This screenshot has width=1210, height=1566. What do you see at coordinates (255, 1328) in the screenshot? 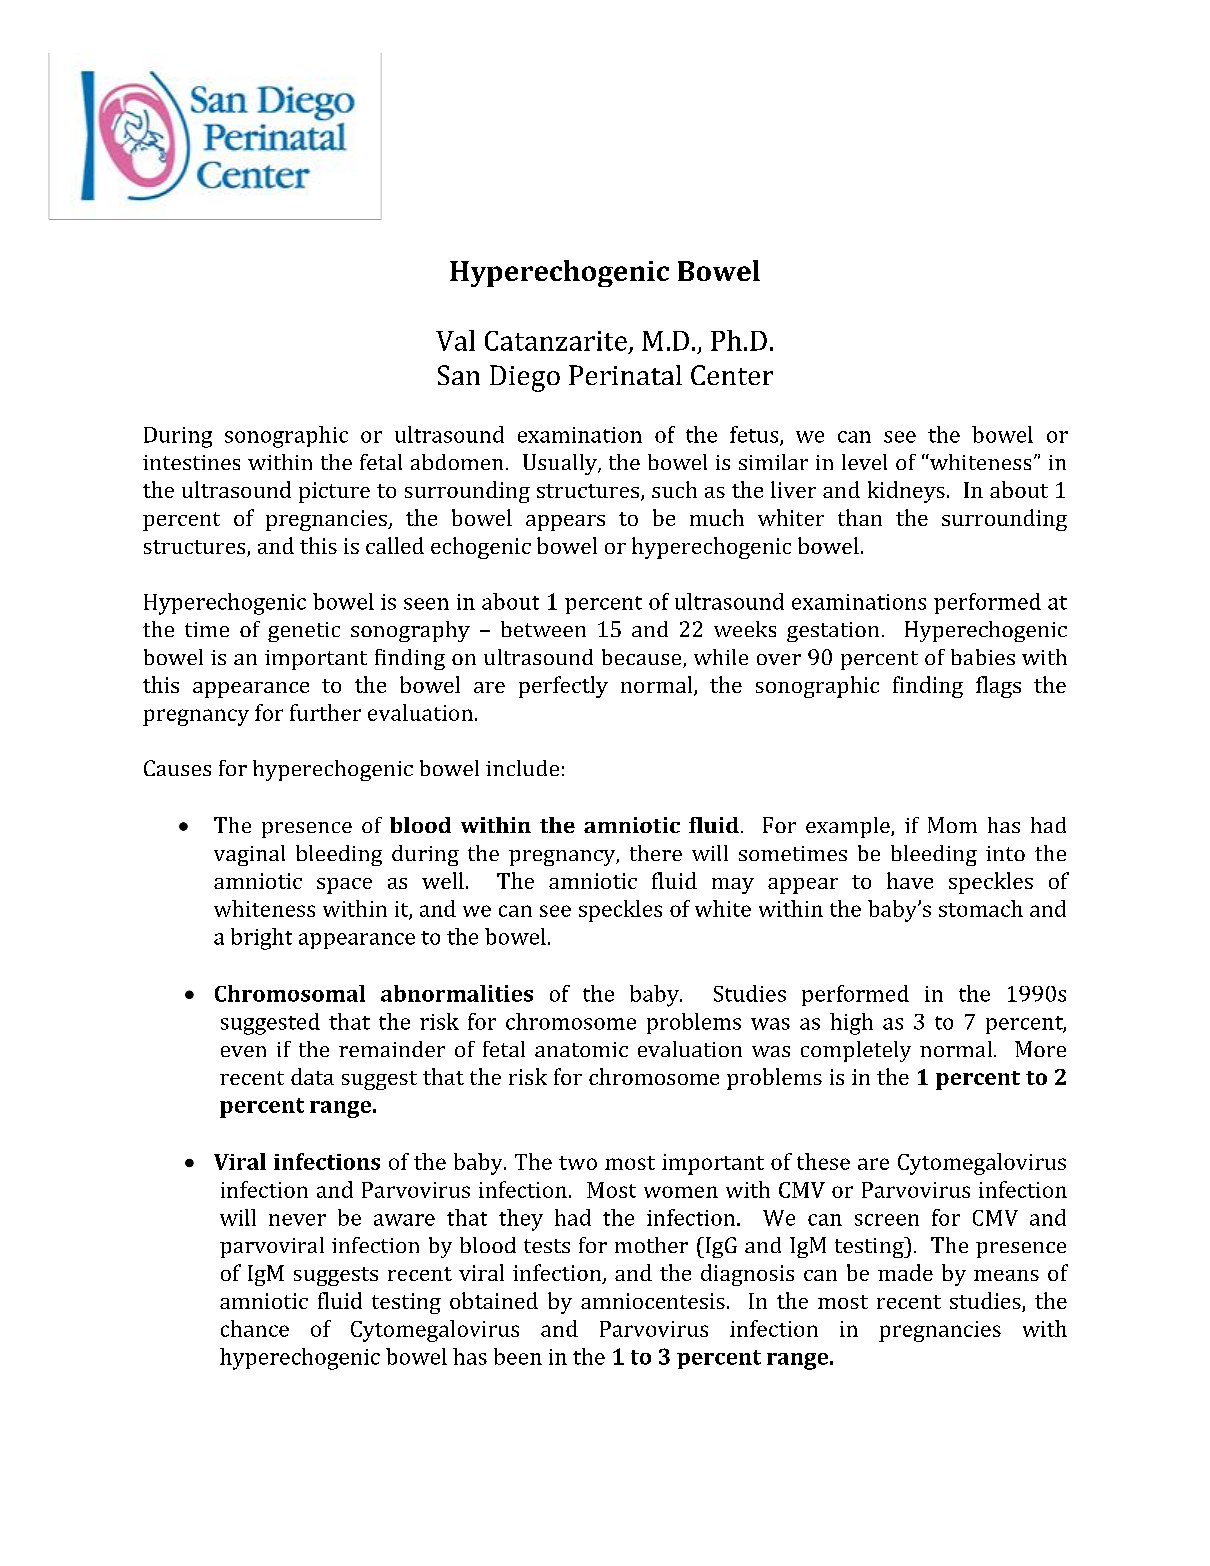
I see `chance` at bounding box center [255, 1328].
